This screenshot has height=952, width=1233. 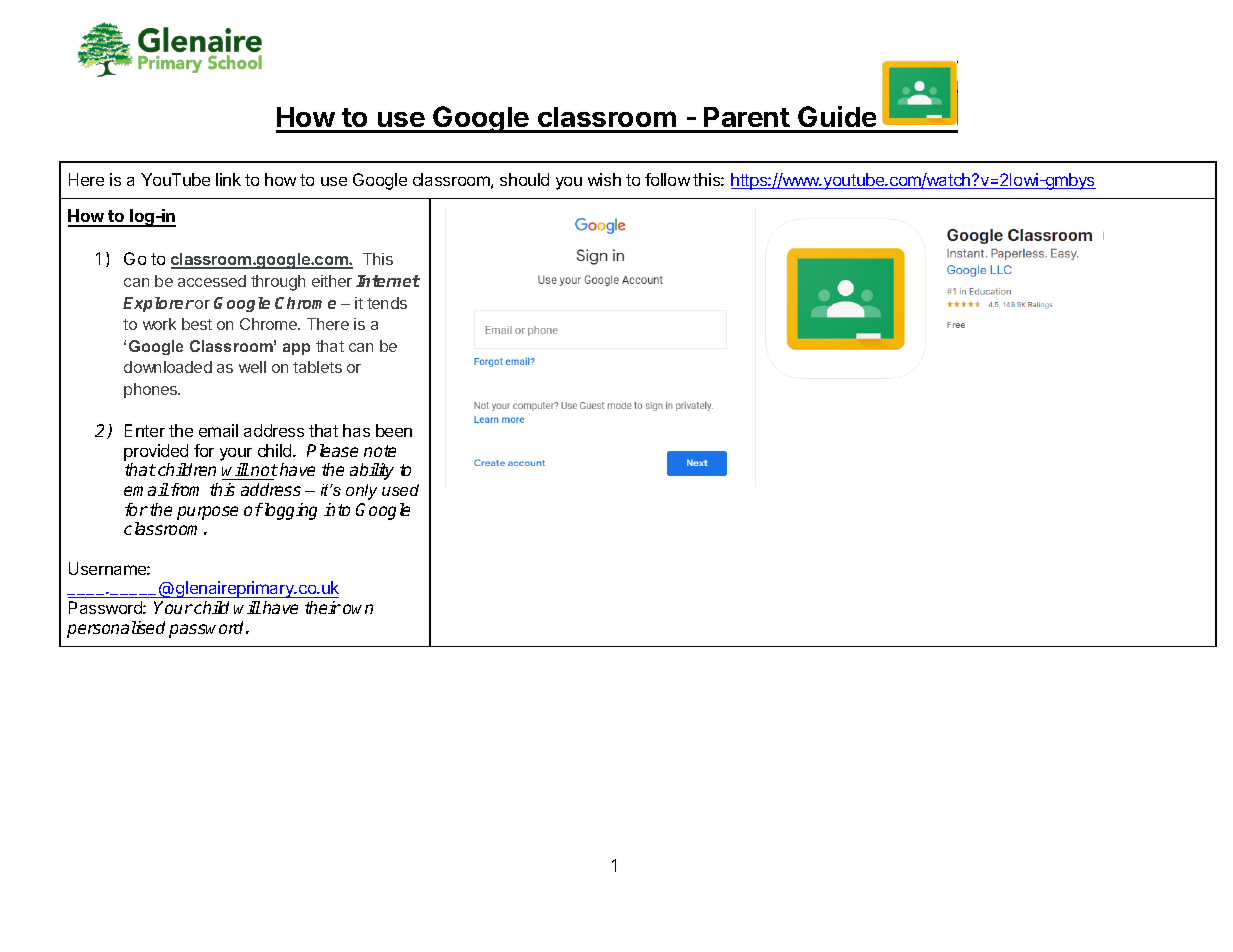 What do you see at coordinates (197, 324) in the screenshot?
I see `best` at bounding box center [197, 324].
